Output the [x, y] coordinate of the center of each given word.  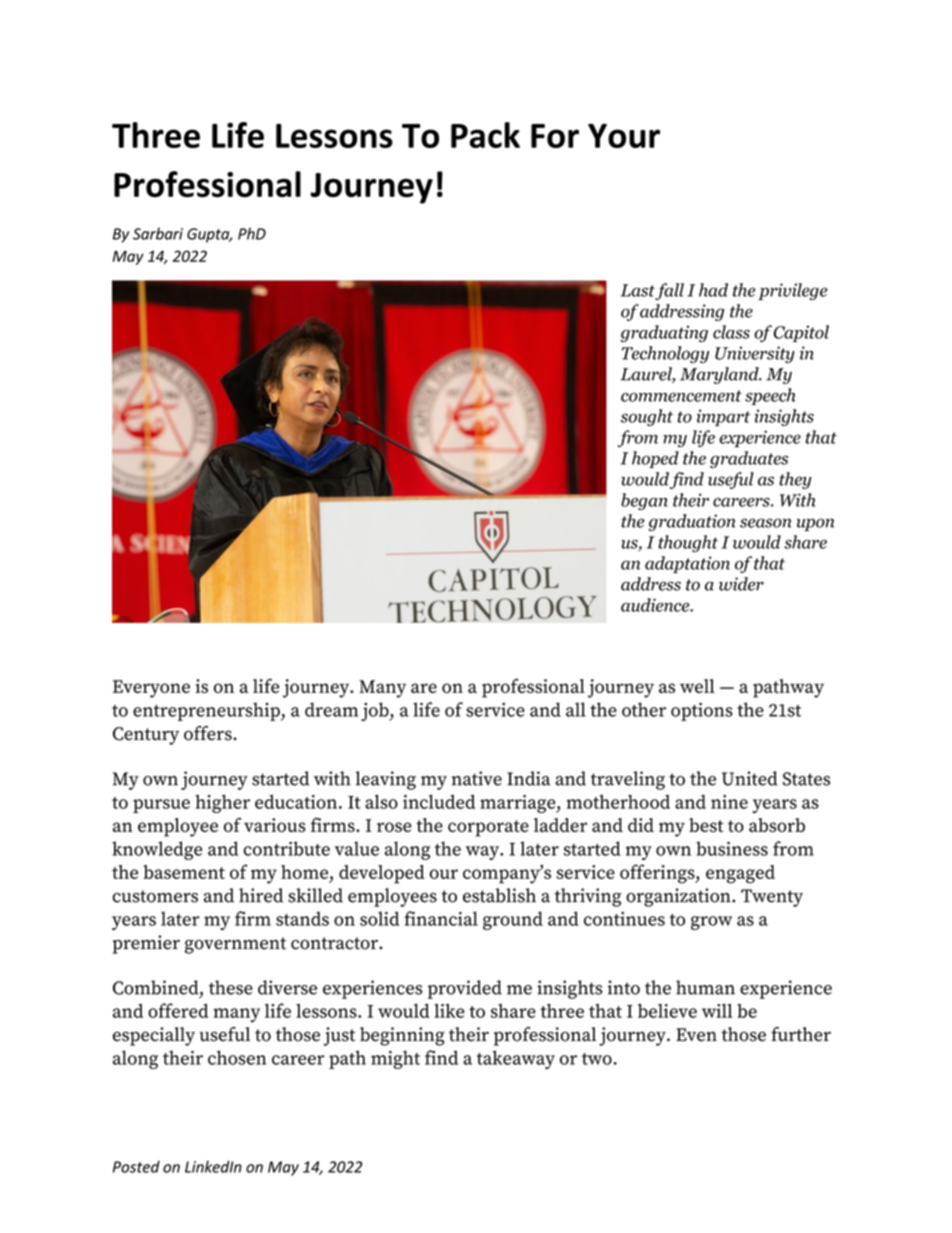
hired [261, 895]
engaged [740, 874]
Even [696, 1035]
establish [499, 895]
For [555, 136]
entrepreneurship [207, 711]
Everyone [151, 689]
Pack [485, 135]
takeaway [516, 1059]
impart [723, 417]
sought [647, 417]
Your [624, 136]
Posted [136, 1167]
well [697, 686]
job [376, 711]
